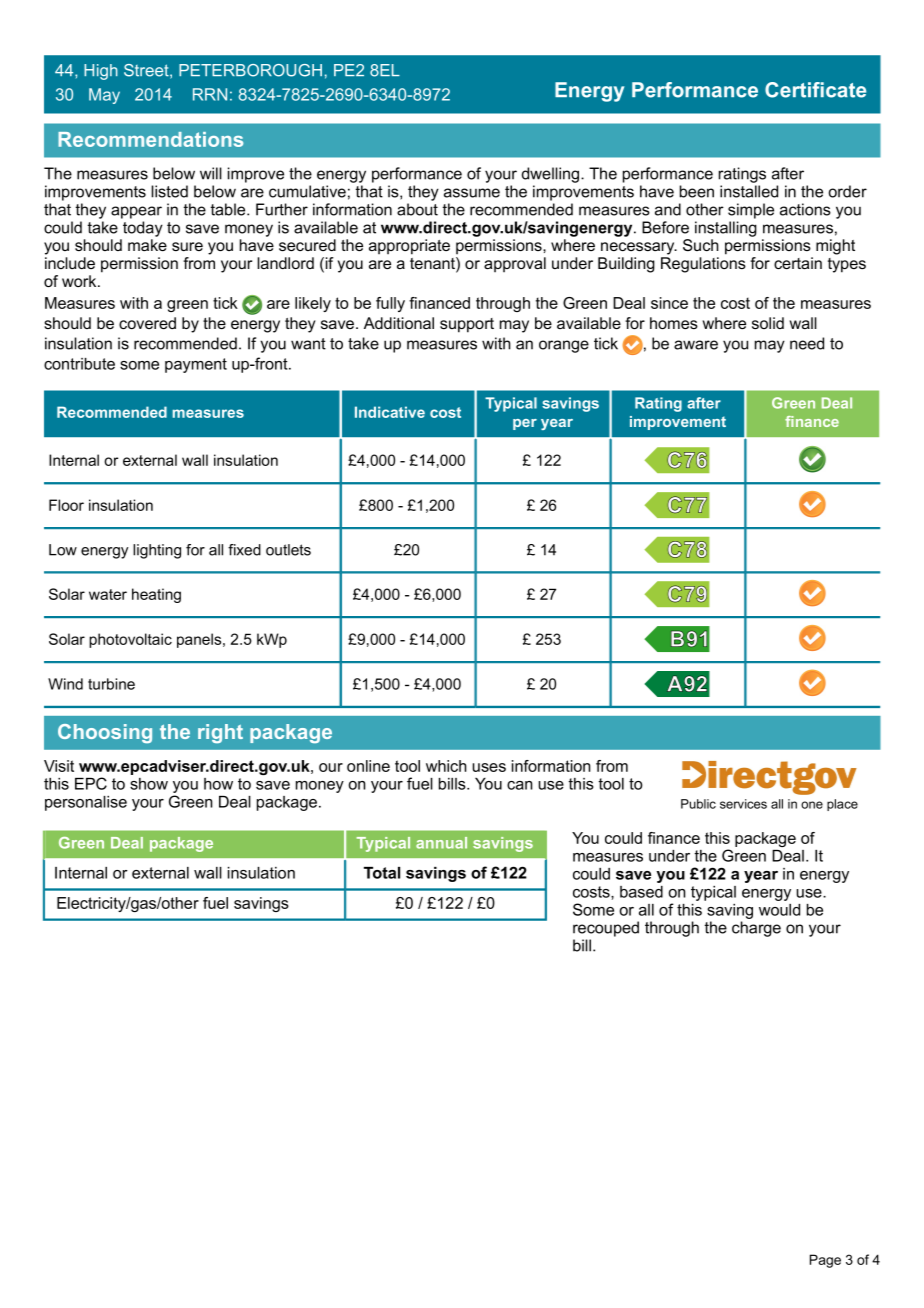 The height and width of the image is (1308, 924). Describe the element at coordinates (150, 139) in the image. I see `Recommendations` at that location.
